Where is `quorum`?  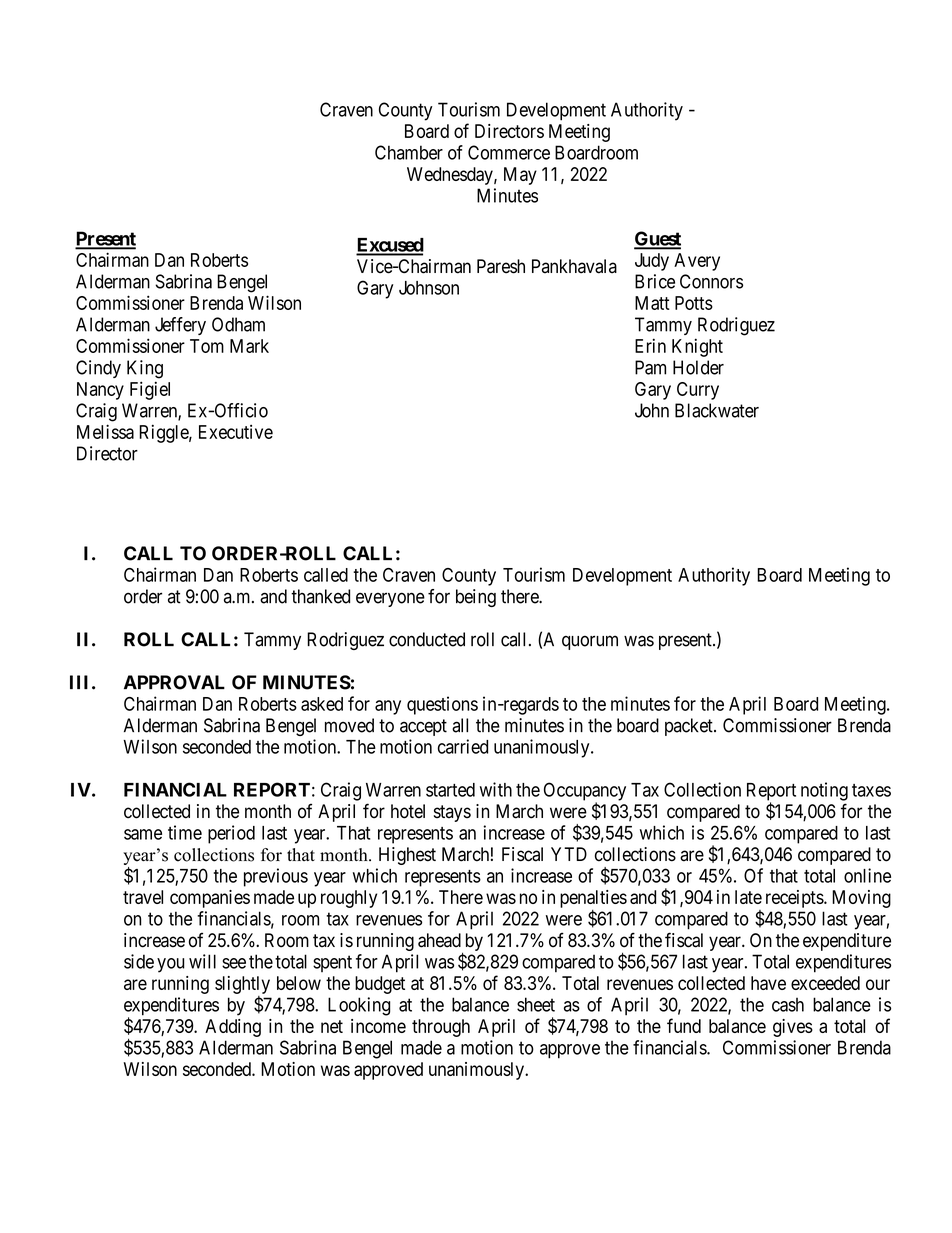 quorum is located at coordinates (590, 642).
